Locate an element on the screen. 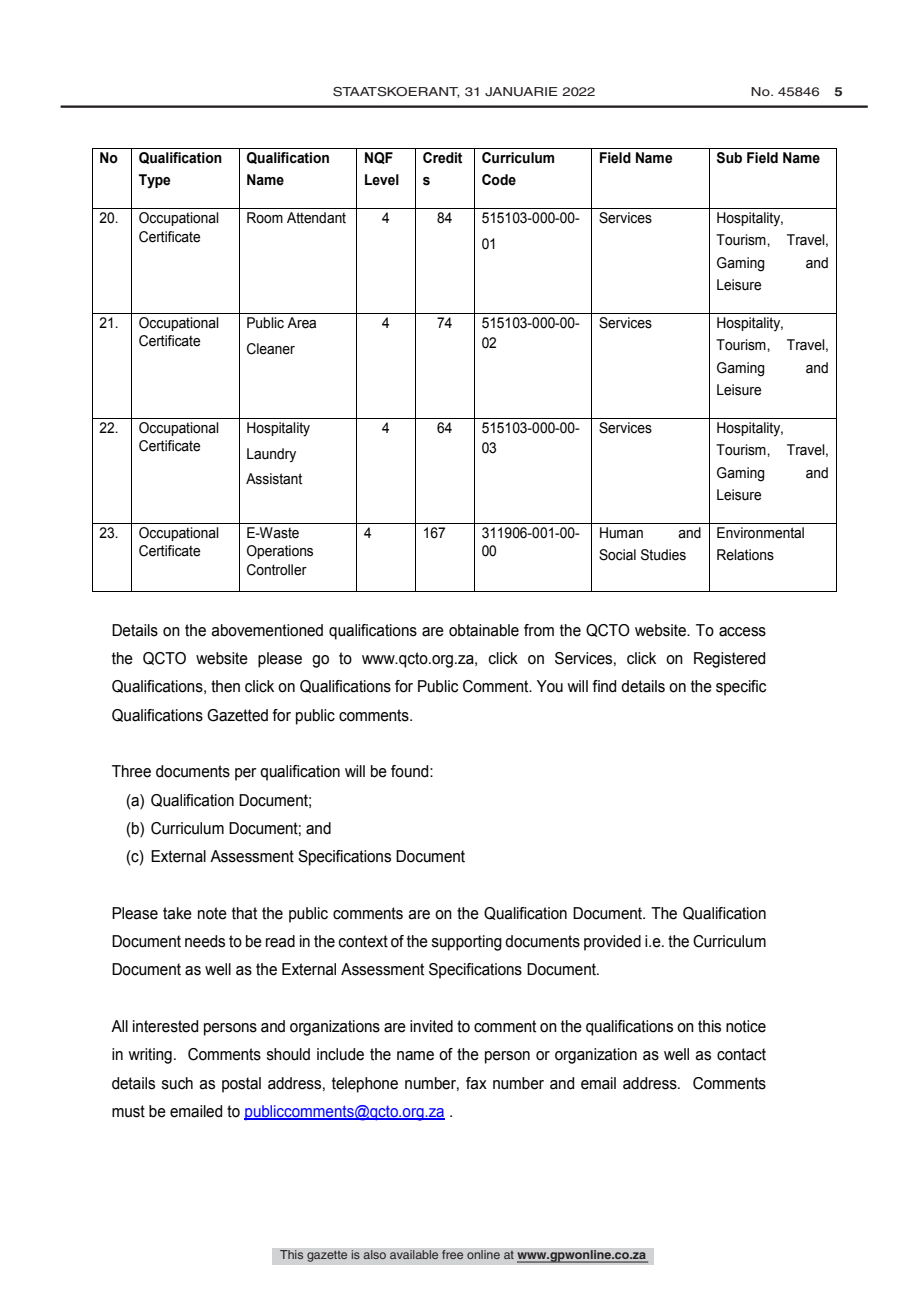 The width and height of the screenshot is (924, 1308). Registered is located at coordinates (729, 660).
